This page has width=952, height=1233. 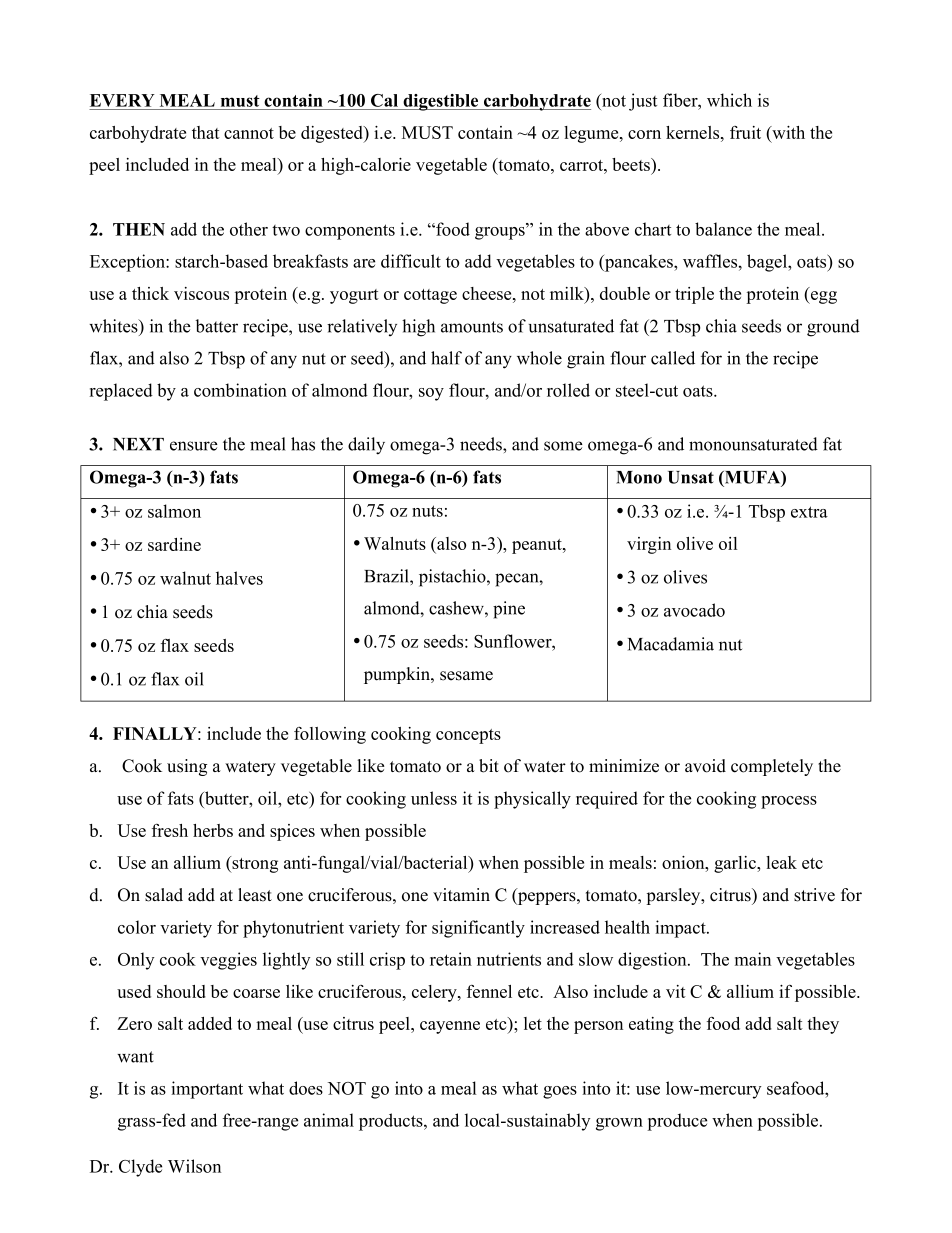 I want to click on that, so click(x=206, y=132).
